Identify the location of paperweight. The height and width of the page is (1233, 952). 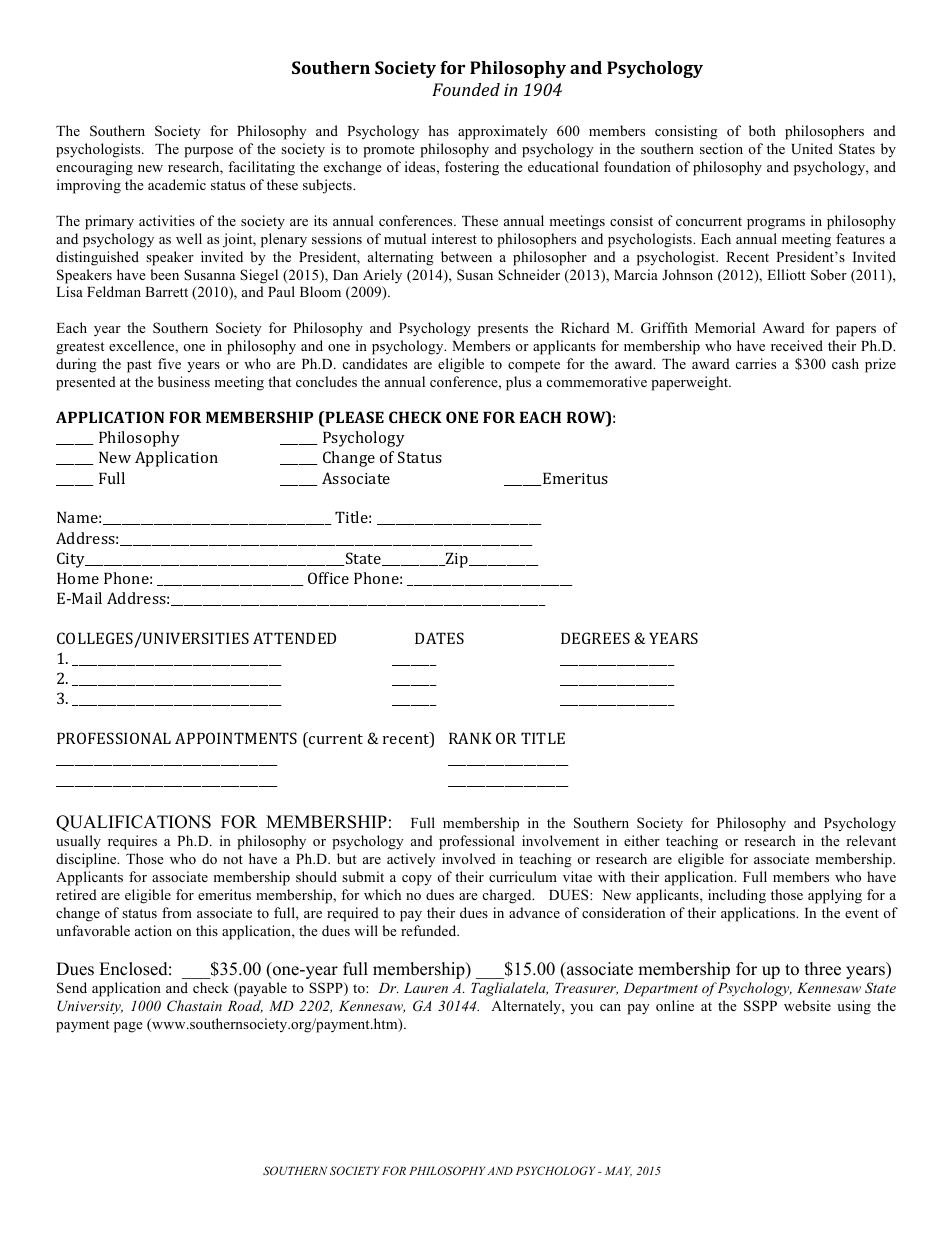
(691, 383).
